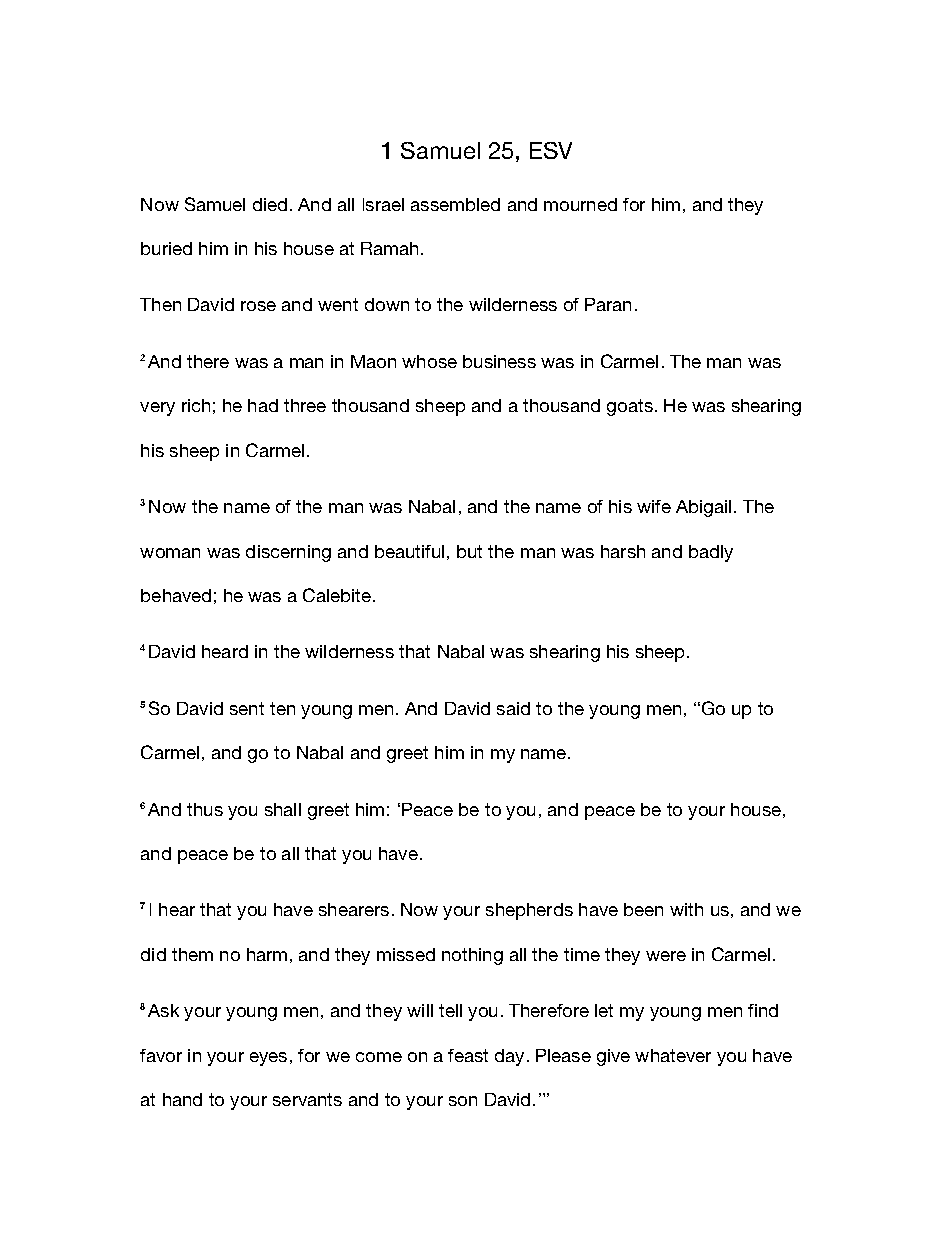  What do you see at coordinates (468, 1055) in the image?
I see `feast` at bounding box center [468, 1055].
